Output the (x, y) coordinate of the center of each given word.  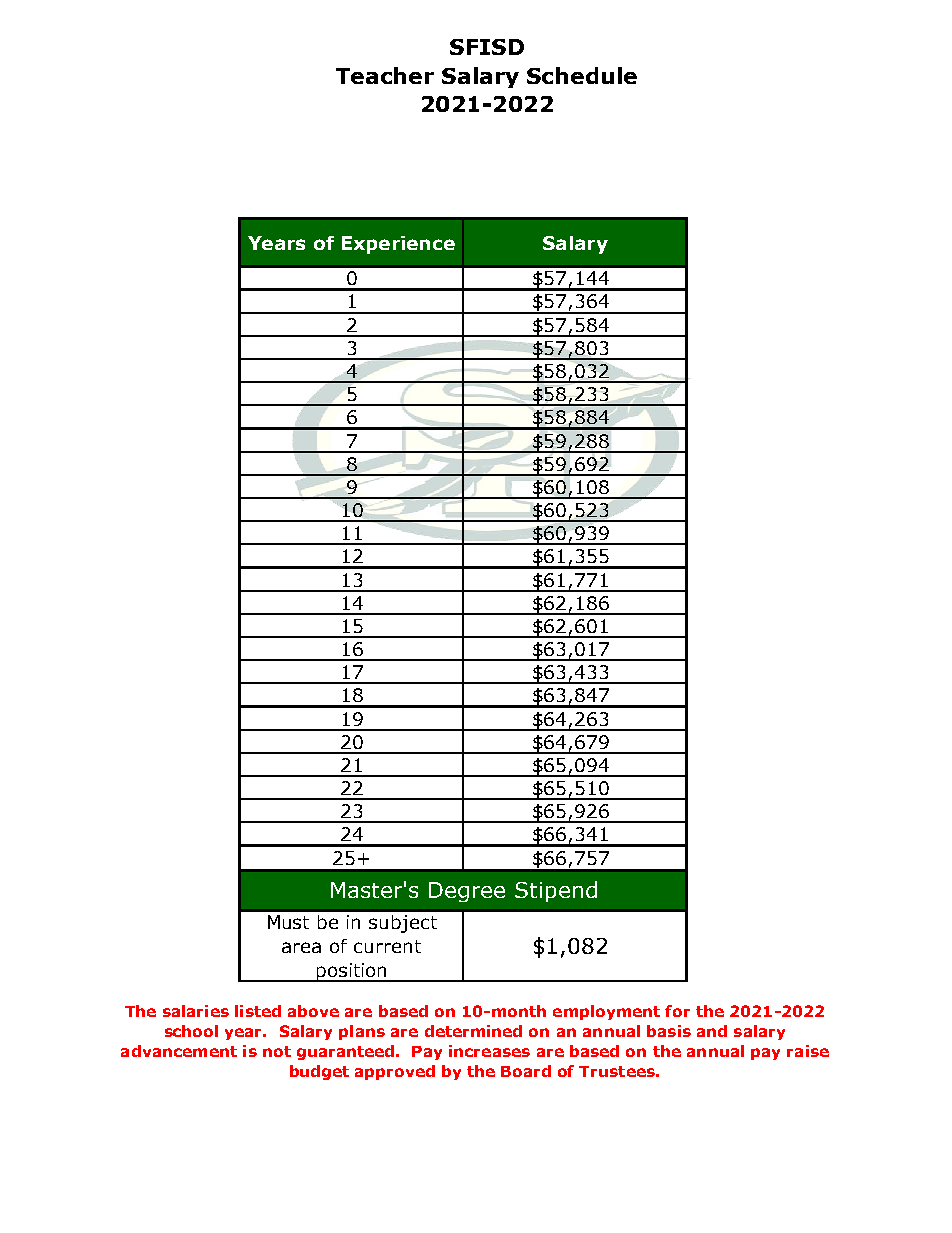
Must (288, 922)
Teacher (385, 75)
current (387, 946)
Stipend (556, 891)
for (677, 1011)
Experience (398, 245)
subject (403, 924)
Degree (467, 892)
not (277, 1051)
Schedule (582, 75)
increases (489, 1051)
